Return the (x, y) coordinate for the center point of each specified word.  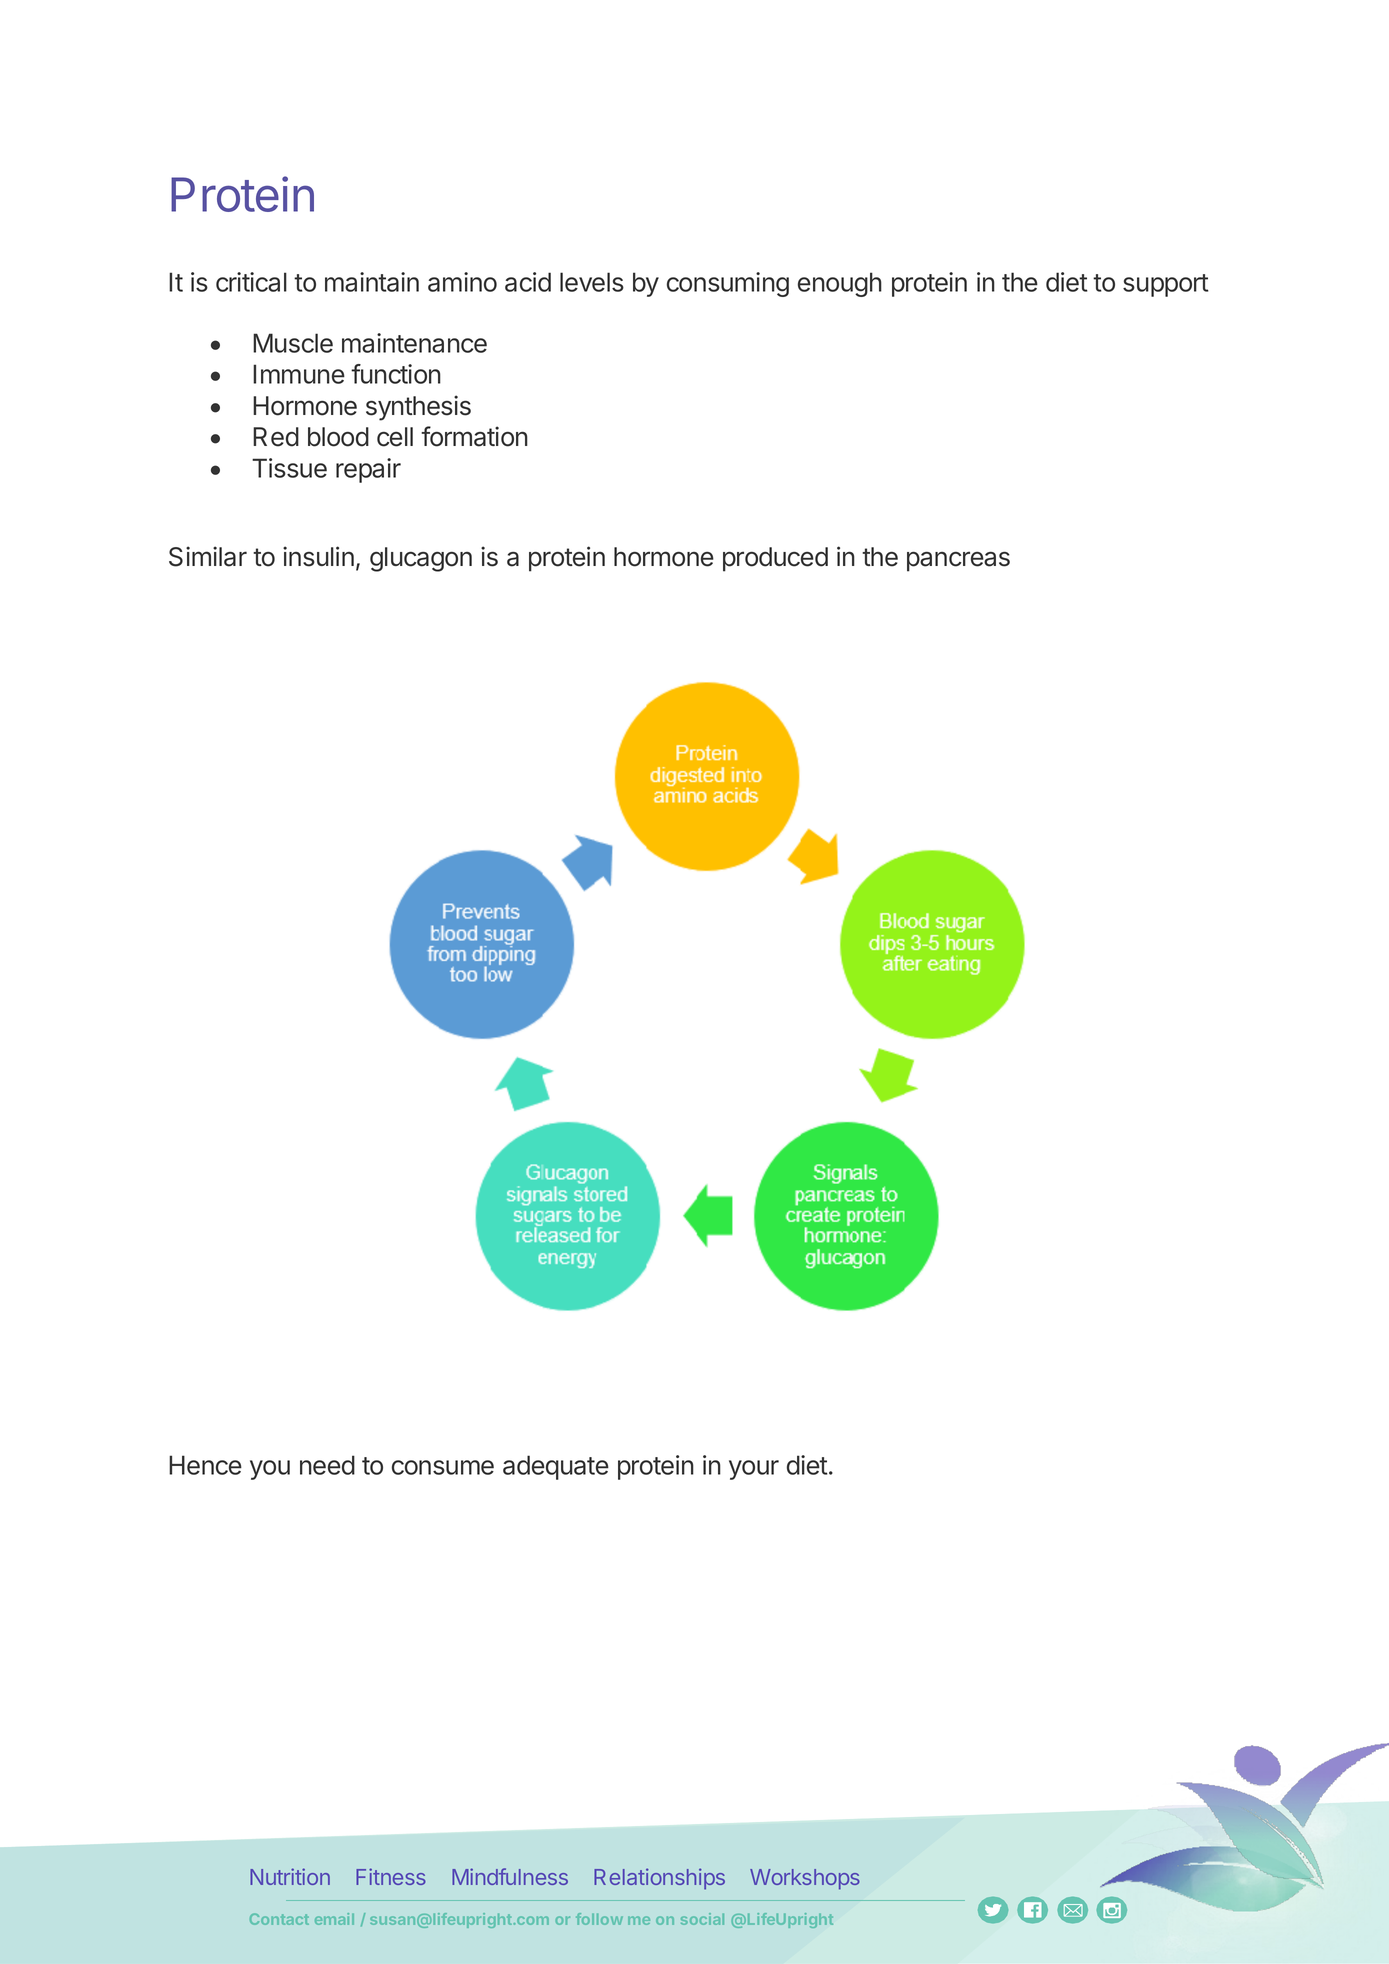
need (327, 1465)
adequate (556, 1467)
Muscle (293, 343)
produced (775, 559)
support (1166, 285)
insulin (318, 556)
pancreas (958, 561)
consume (443, 1467)
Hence (205, 1465)
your (754, 1470)
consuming (728, 284)
